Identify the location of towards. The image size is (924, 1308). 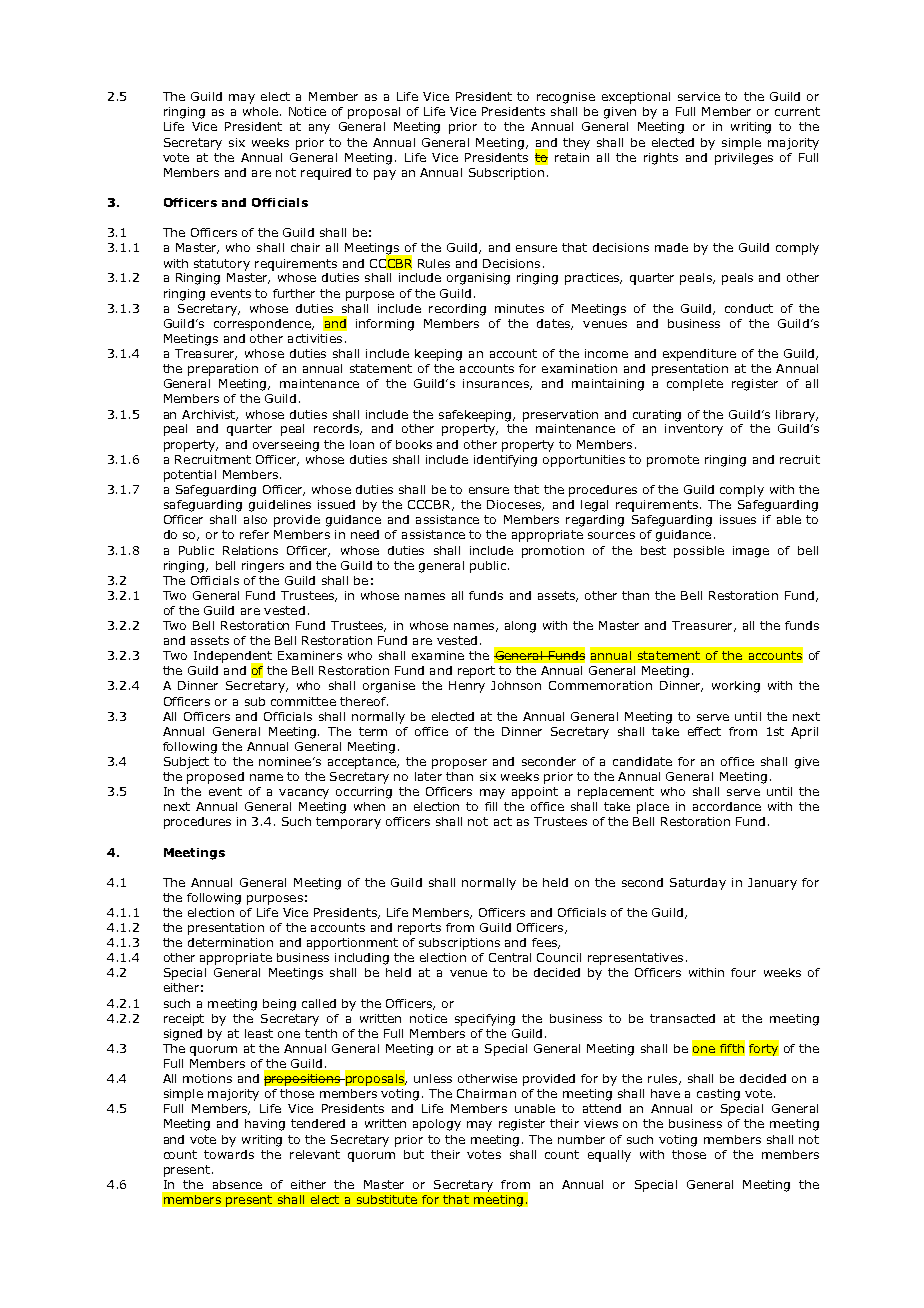
(229, 1154).
